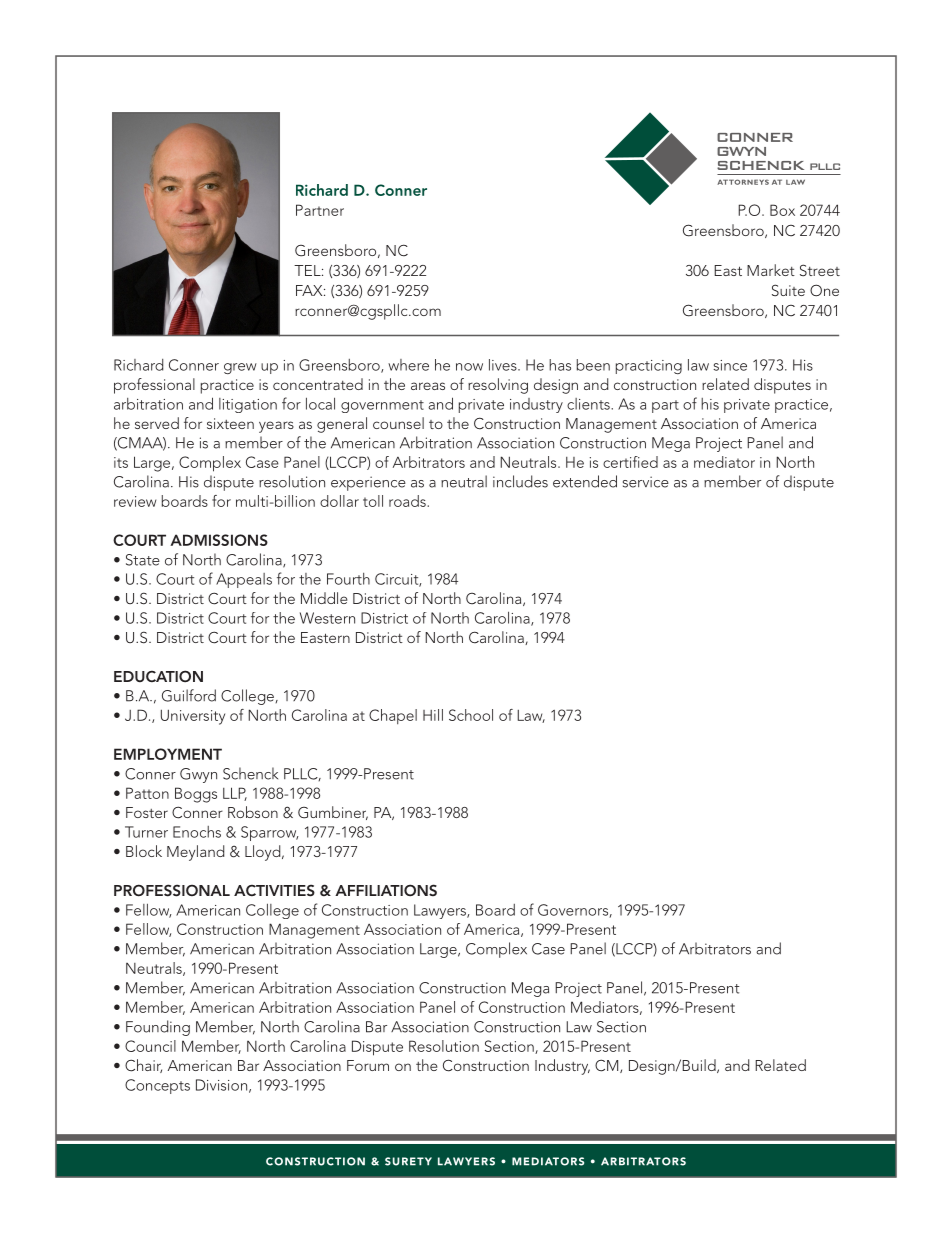  I want to click on Forum, so click(368, 1065).
